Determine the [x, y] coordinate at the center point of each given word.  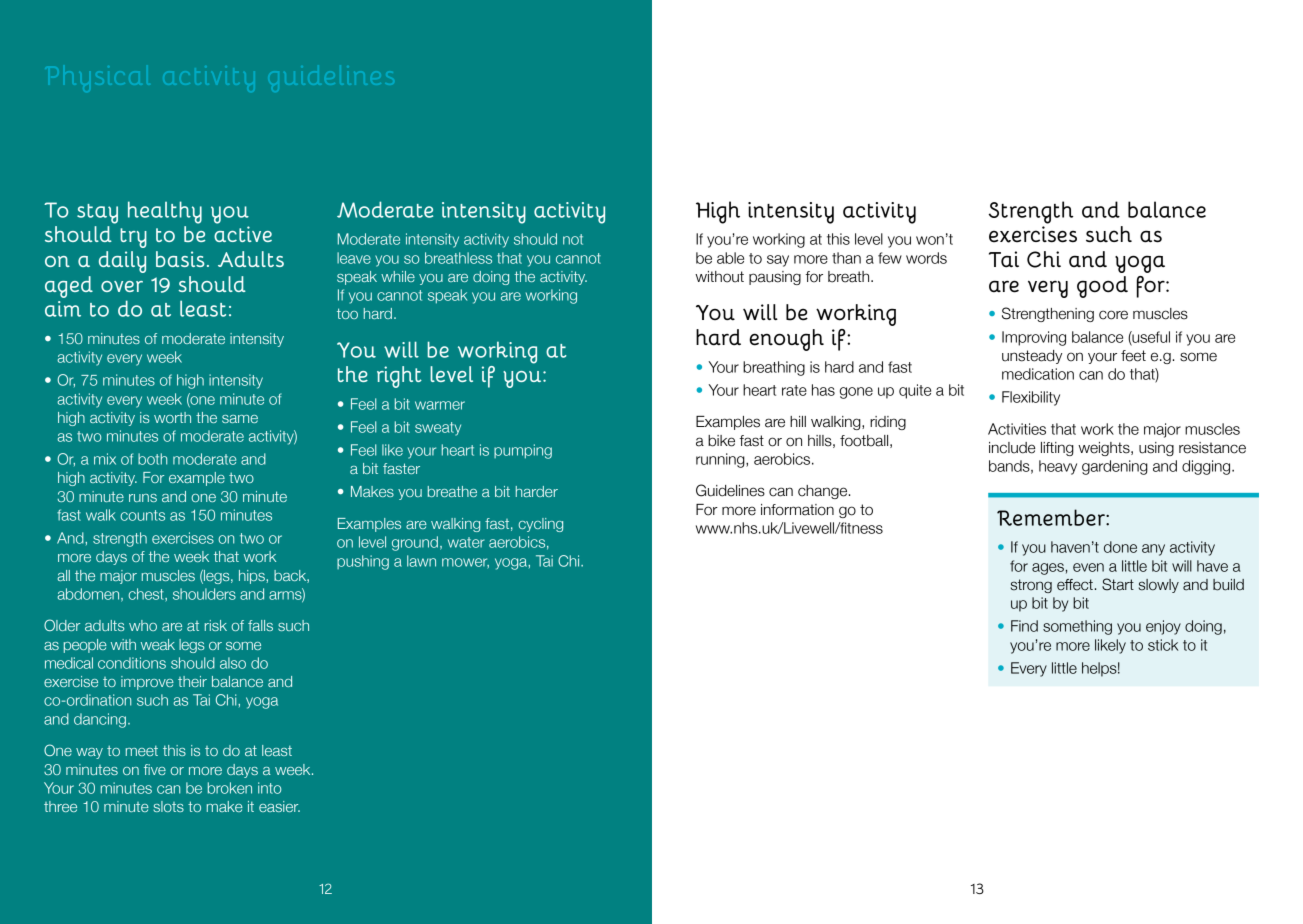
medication [1038, 374]
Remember [1052, 517]
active [243, 234]
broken [230, 788]
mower [465, 563]
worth [172, 417]
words [926, 258]
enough [786, 340]
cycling [540, 525]
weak [158, 644]
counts [142, 515]
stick [1163, 645]
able [730, 258]
